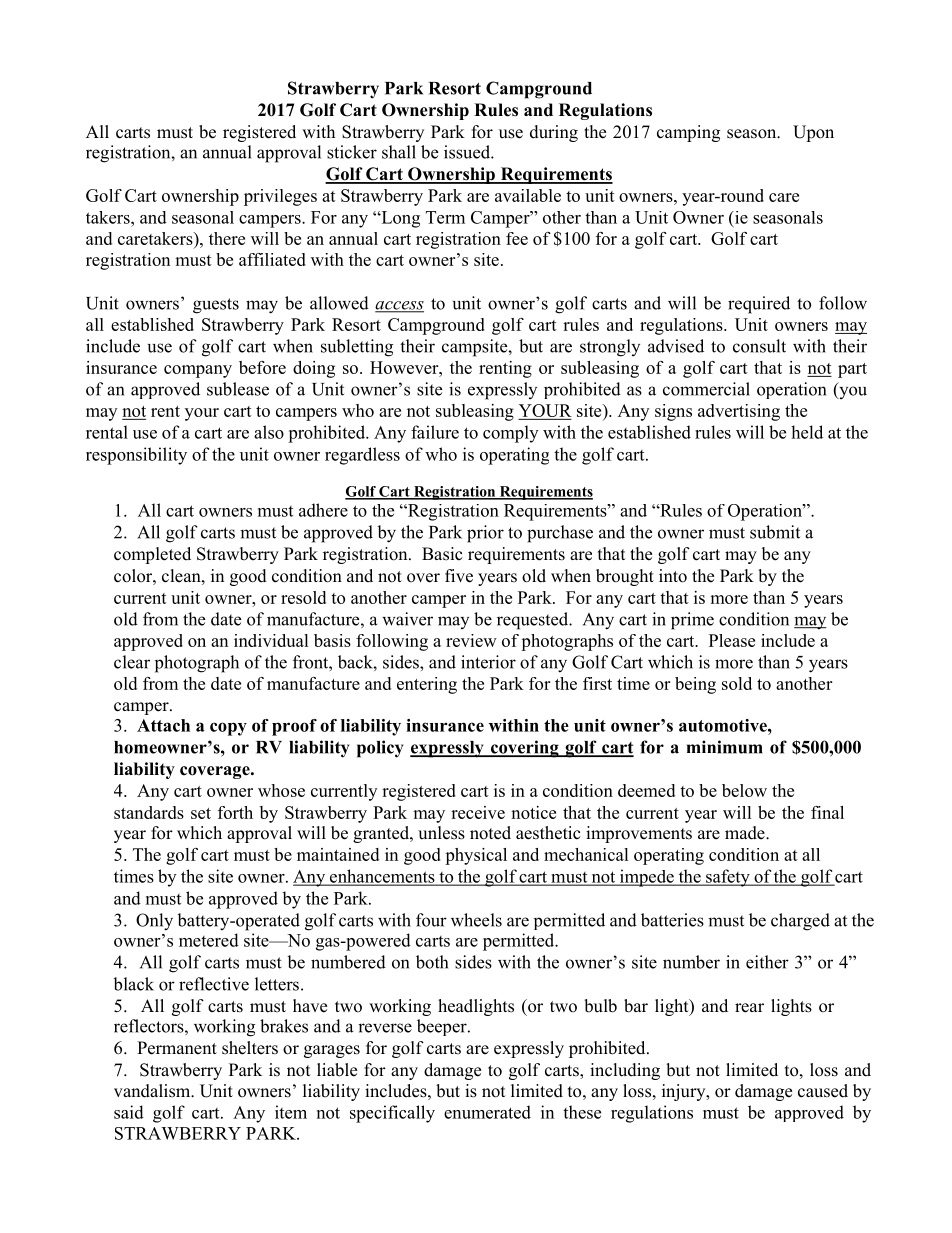 The image size is (952, 1233). What do you see at coordinates (813, 133) in the screenshot?
I see `Upon` at bounding box center [813, 133].
